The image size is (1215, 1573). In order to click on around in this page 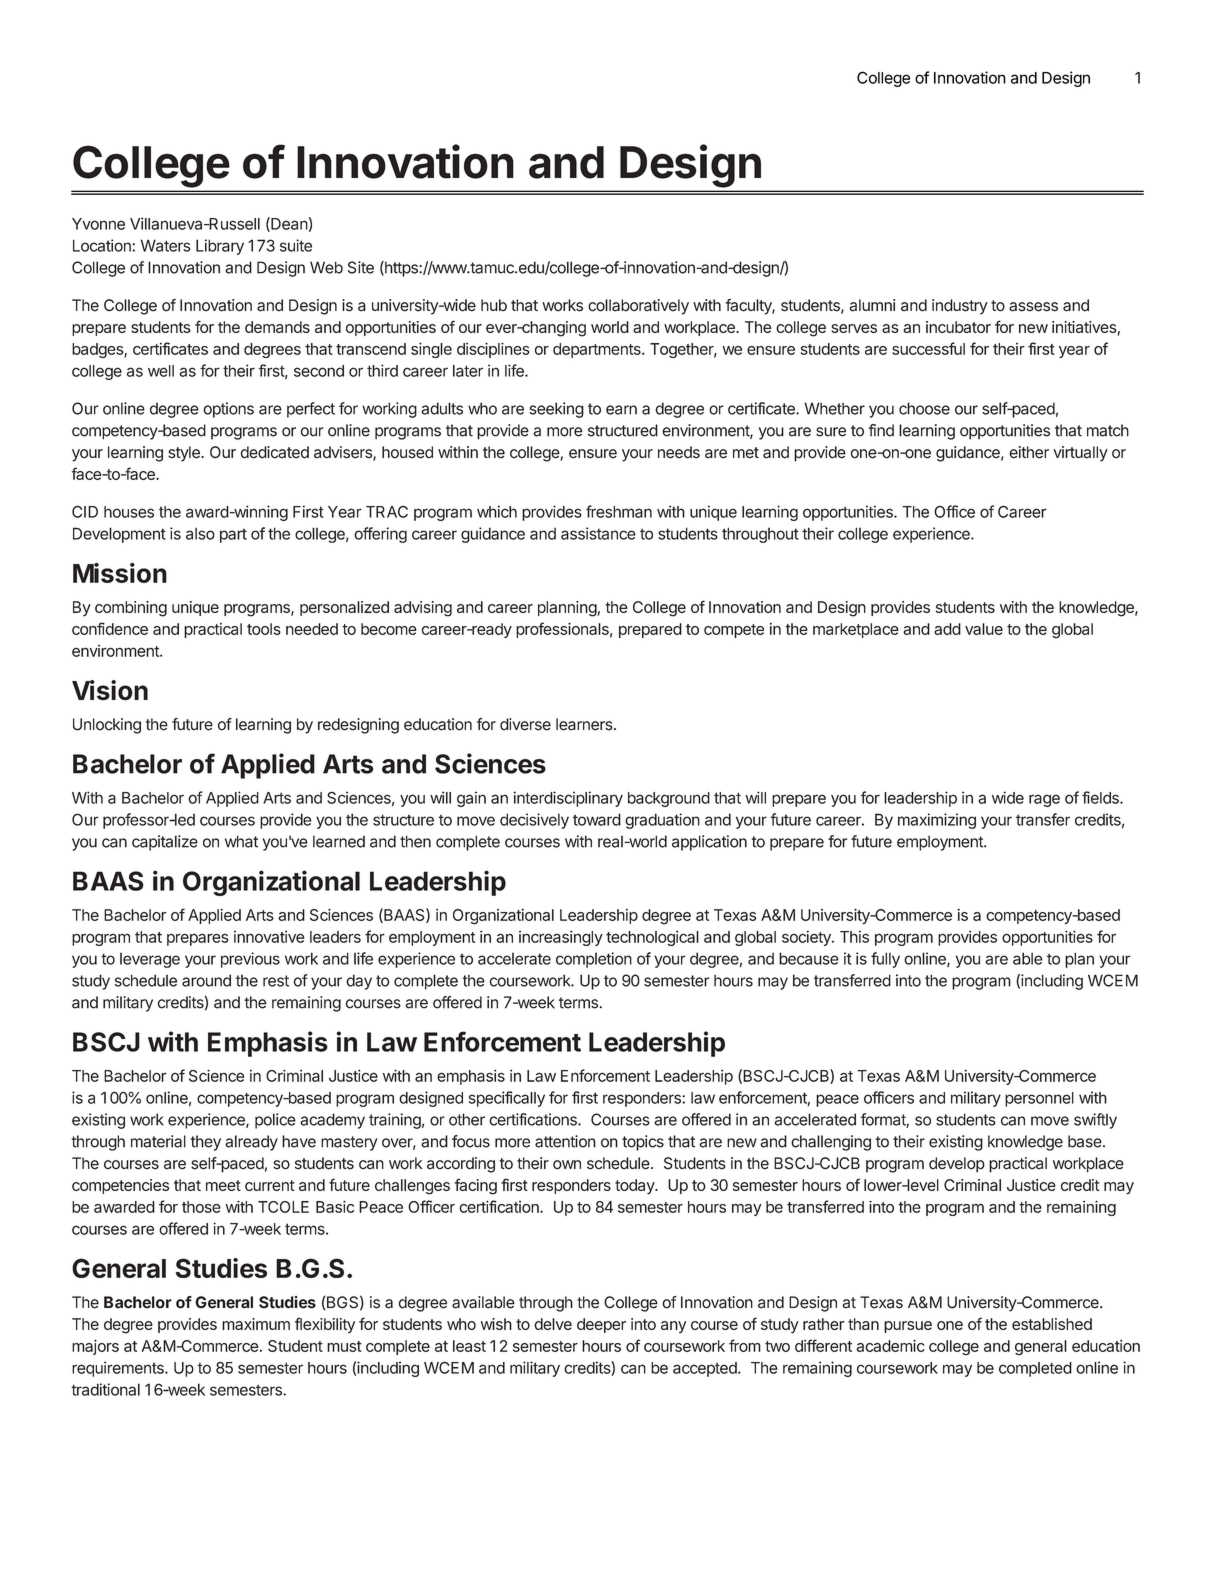, I will do `click(206, 980)`.
